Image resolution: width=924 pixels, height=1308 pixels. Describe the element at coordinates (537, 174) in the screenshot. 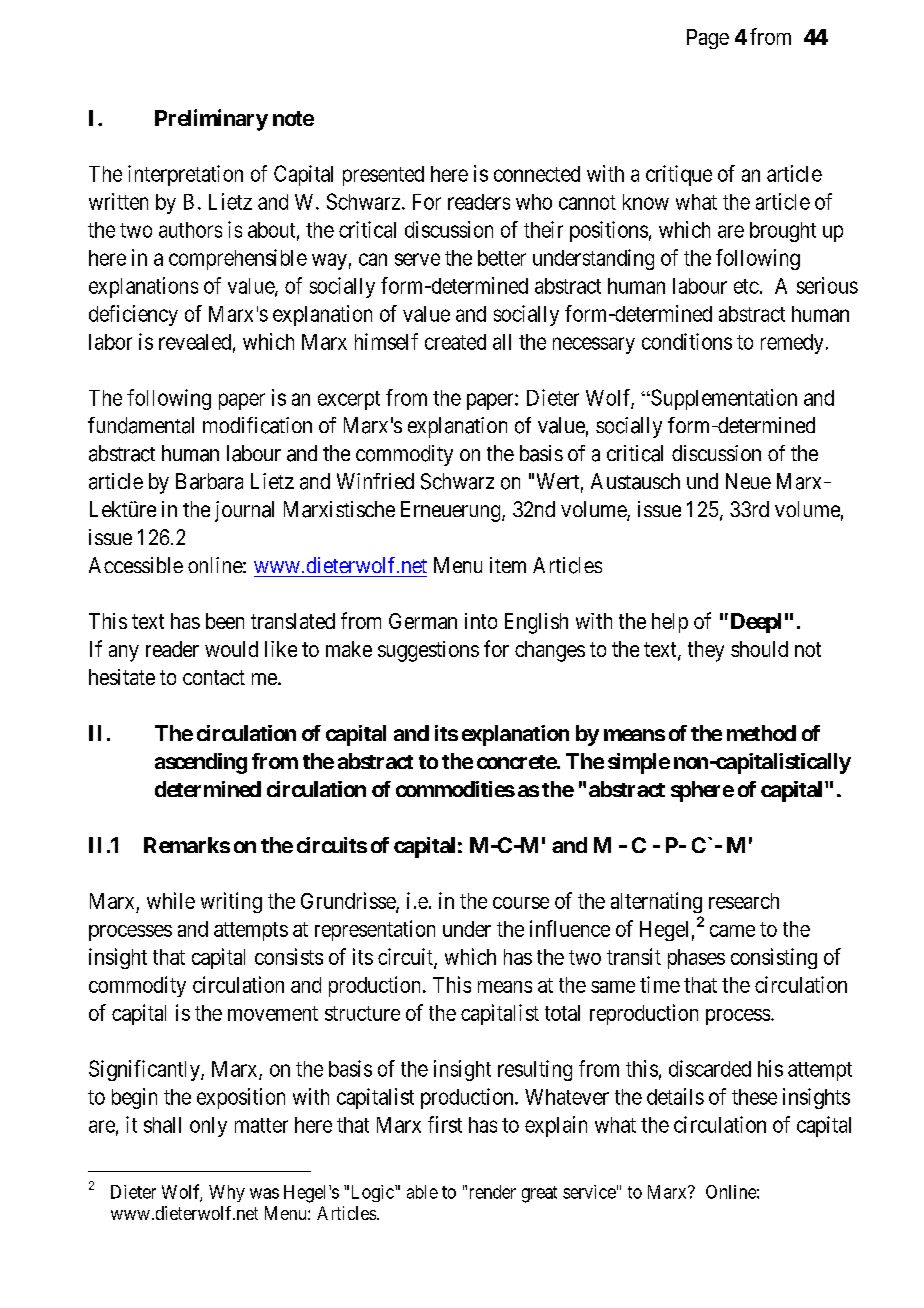

I see `connected` at that location.
